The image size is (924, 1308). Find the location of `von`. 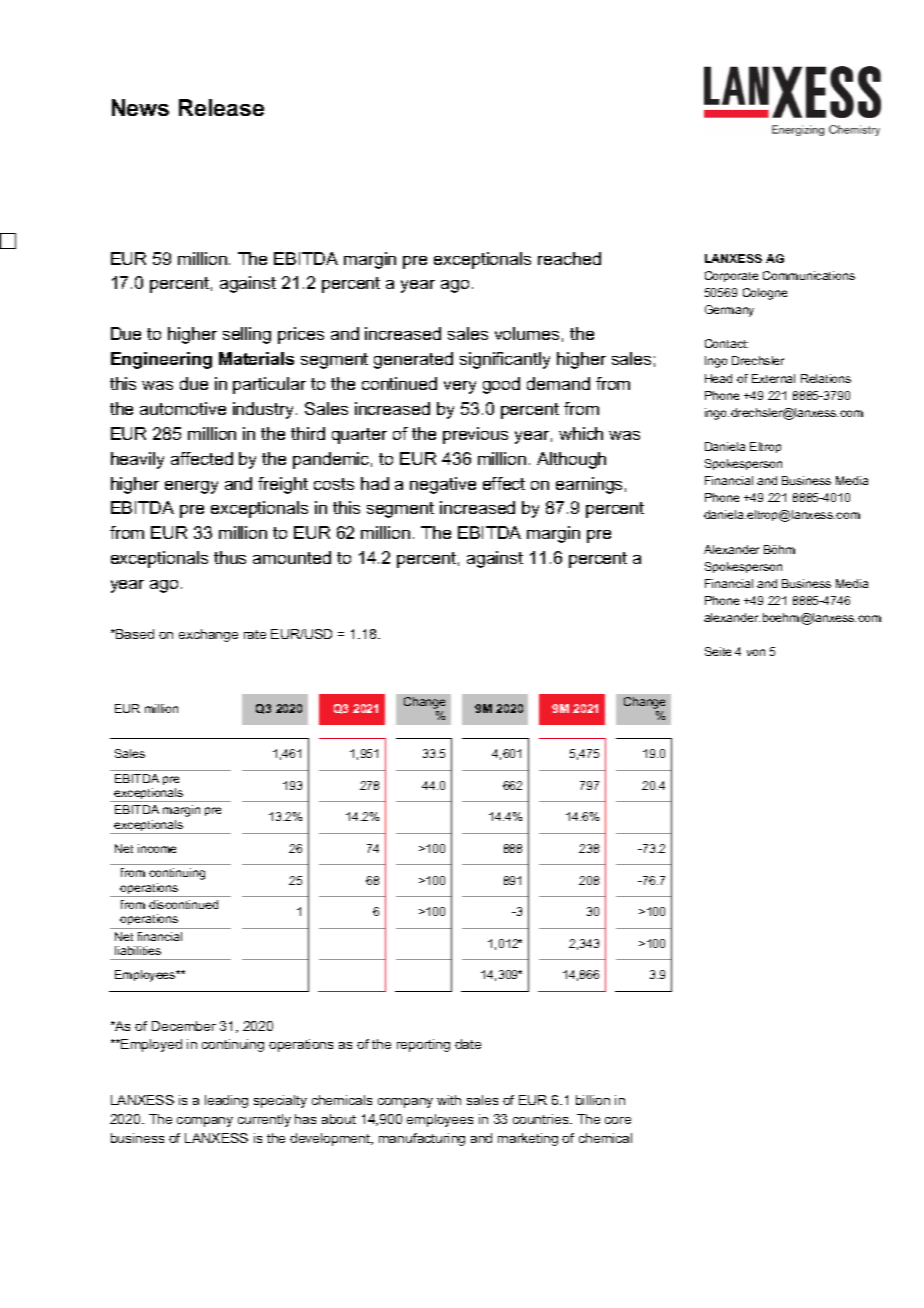

von is located at coordinates (756, 652).
